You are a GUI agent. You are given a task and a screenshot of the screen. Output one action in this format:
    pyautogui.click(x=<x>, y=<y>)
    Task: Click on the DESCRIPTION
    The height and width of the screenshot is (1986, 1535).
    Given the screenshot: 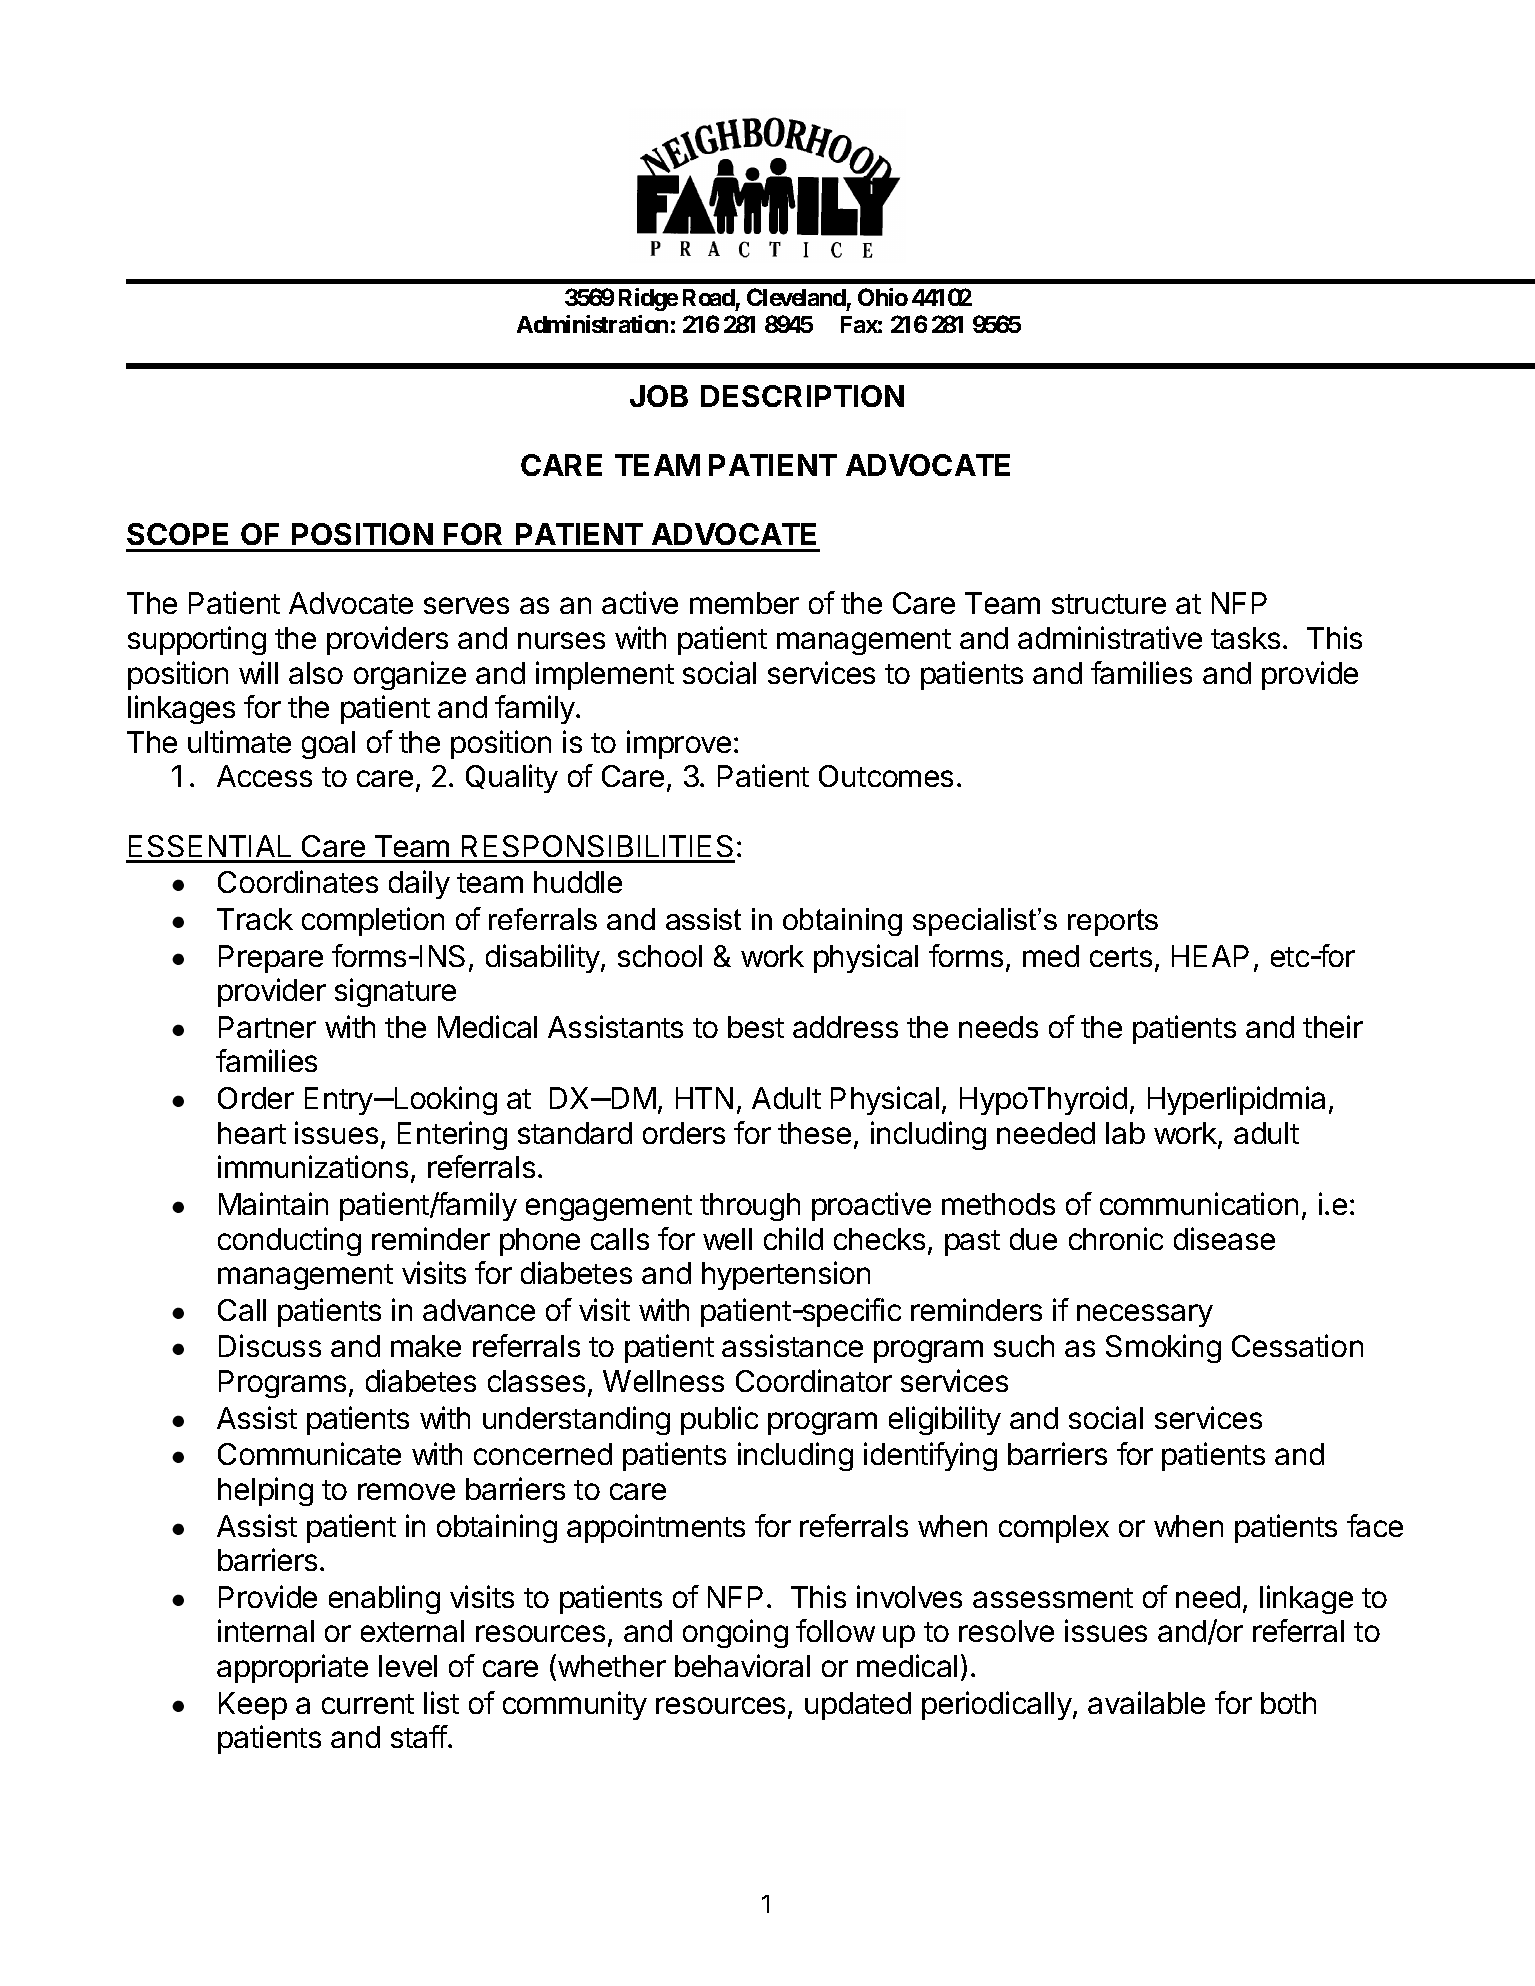 What is the action you would take?
    pyautogui.click(x=802, y=396)
